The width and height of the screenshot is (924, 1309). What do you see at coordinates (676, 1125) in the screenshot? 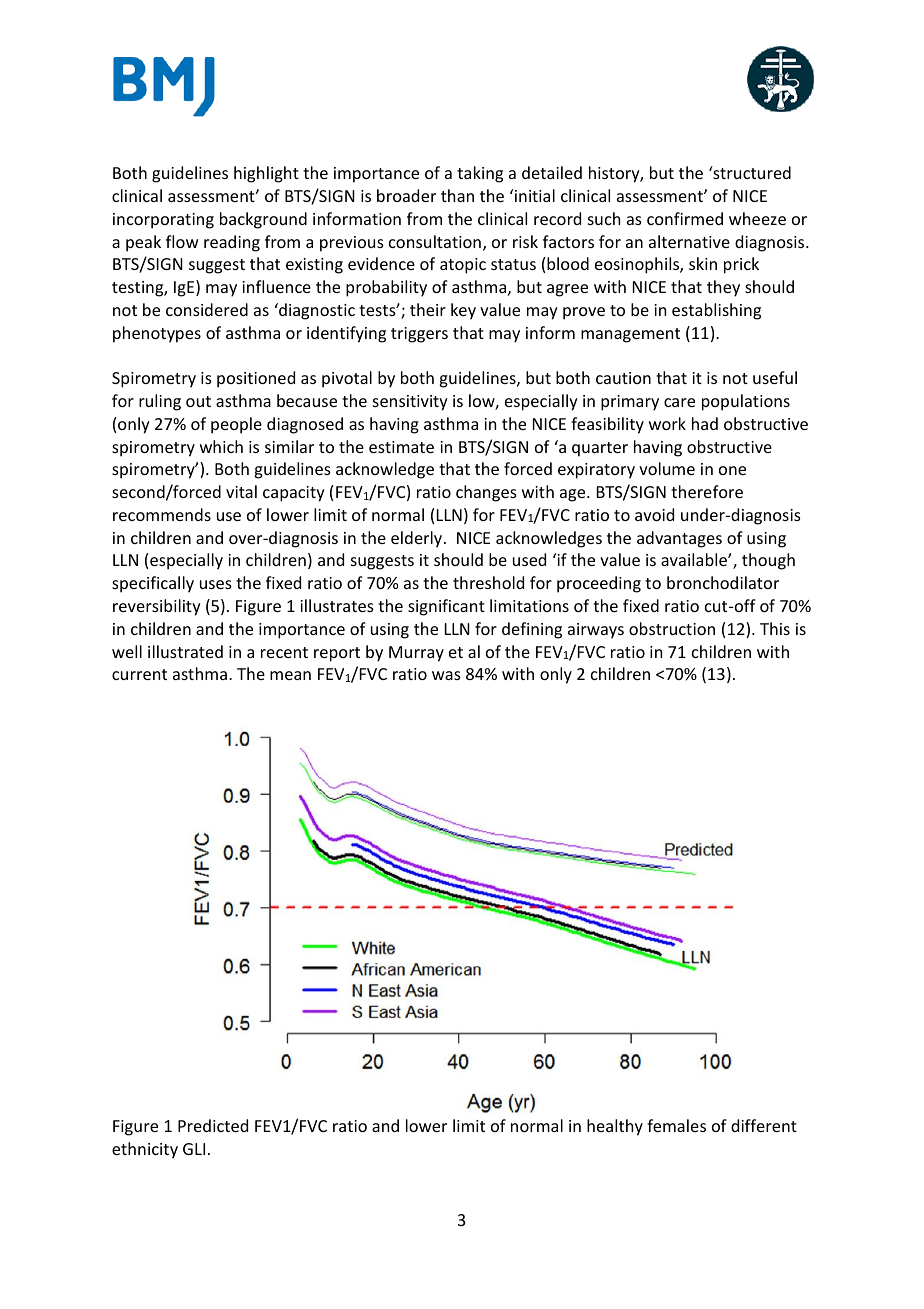
I see `females` at bounding box center [676, 1125].
